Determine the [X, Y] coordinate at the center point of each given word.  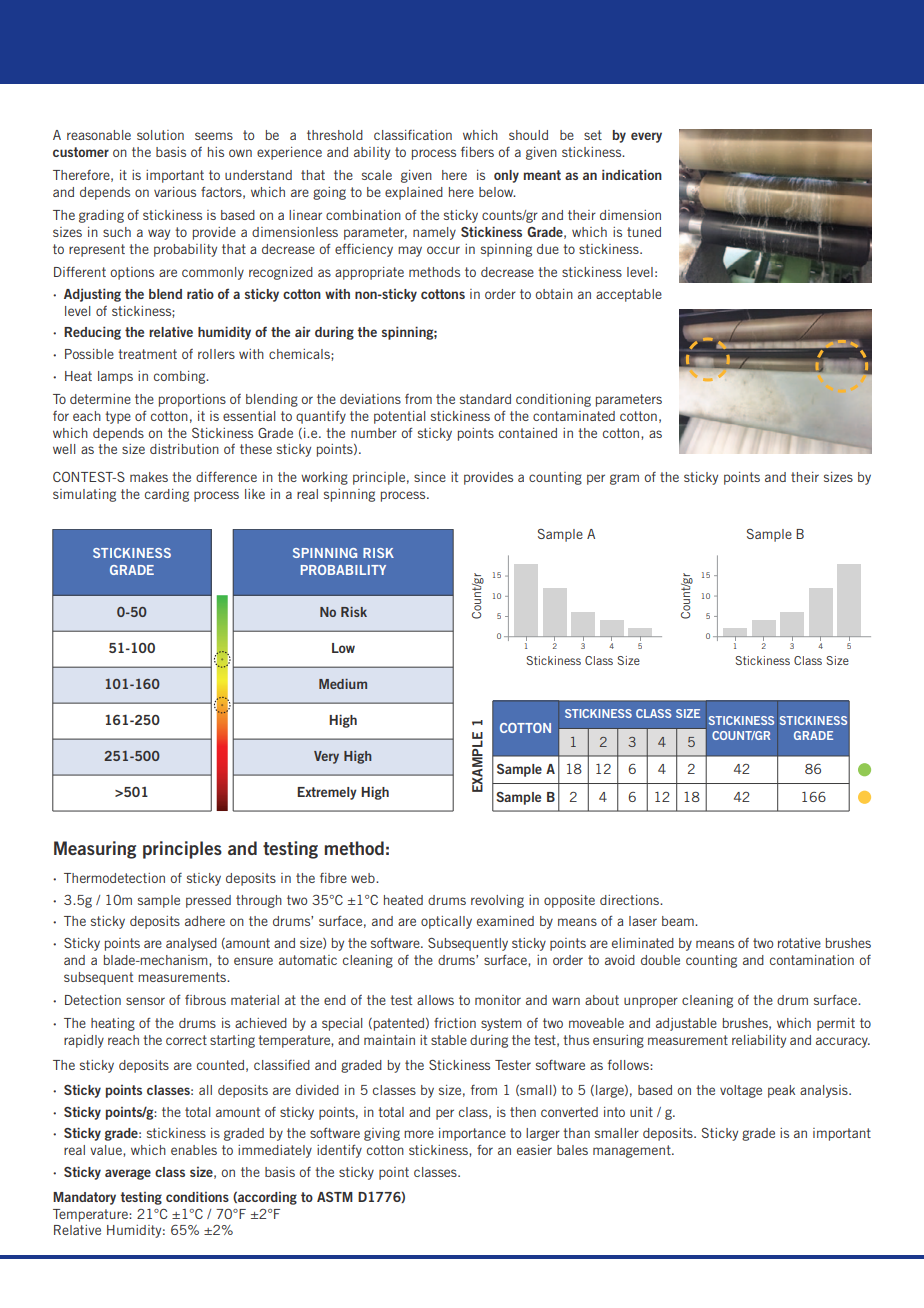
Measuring [95, 850]
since [430, 477]
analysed [191, 944]
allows [435, 1000]
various [175, 192]
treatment [147, 354]
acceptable [629, 295]
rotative [799, 943]
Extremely [327, 793]
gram [624, 479]
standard [485, 399]
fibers [477, 152]
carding [167, 495]
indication [632, 174]
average [128, 1174]
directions [631, 900]
